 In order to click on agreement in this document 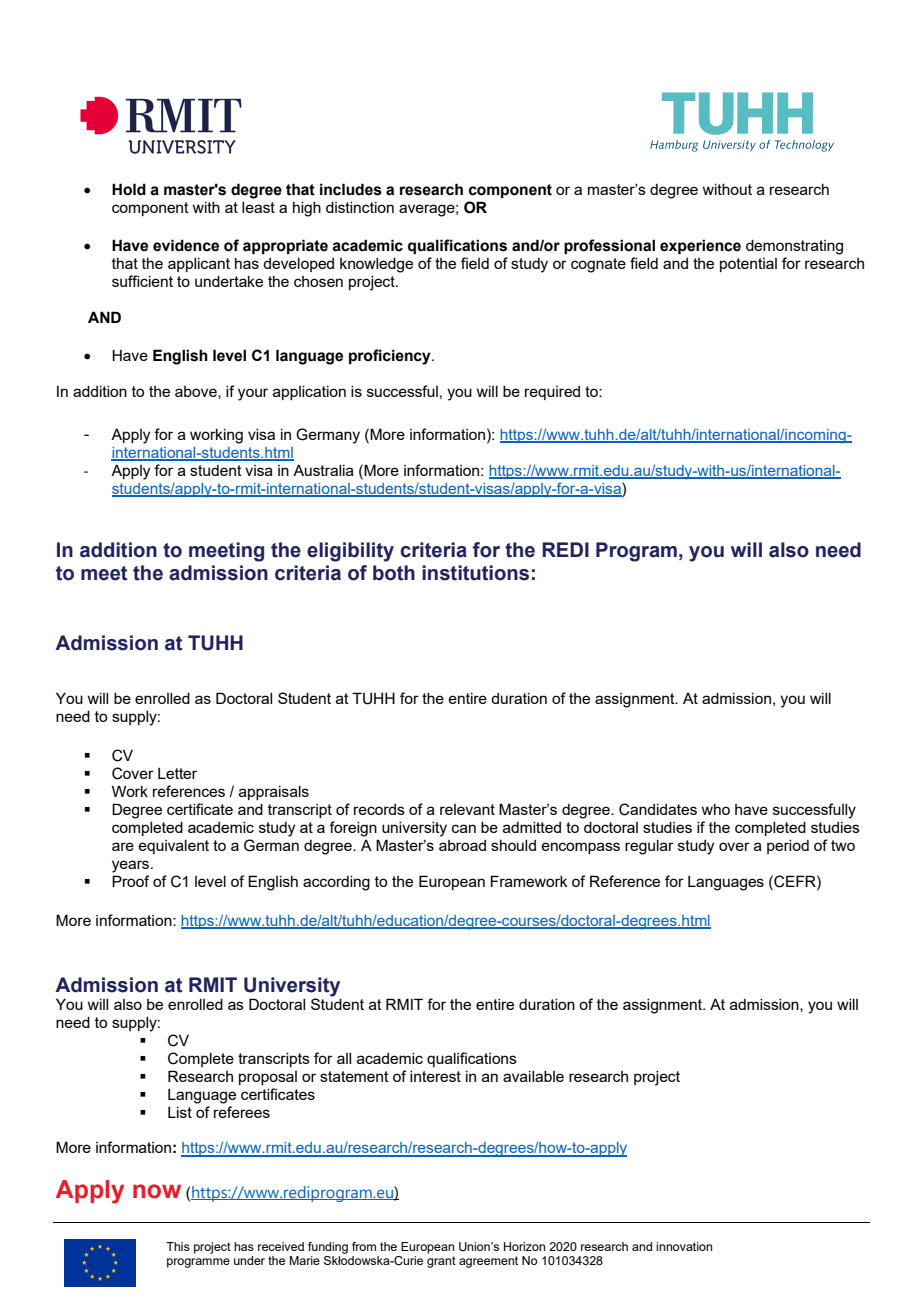, I will do `click(488, 1262)`.
